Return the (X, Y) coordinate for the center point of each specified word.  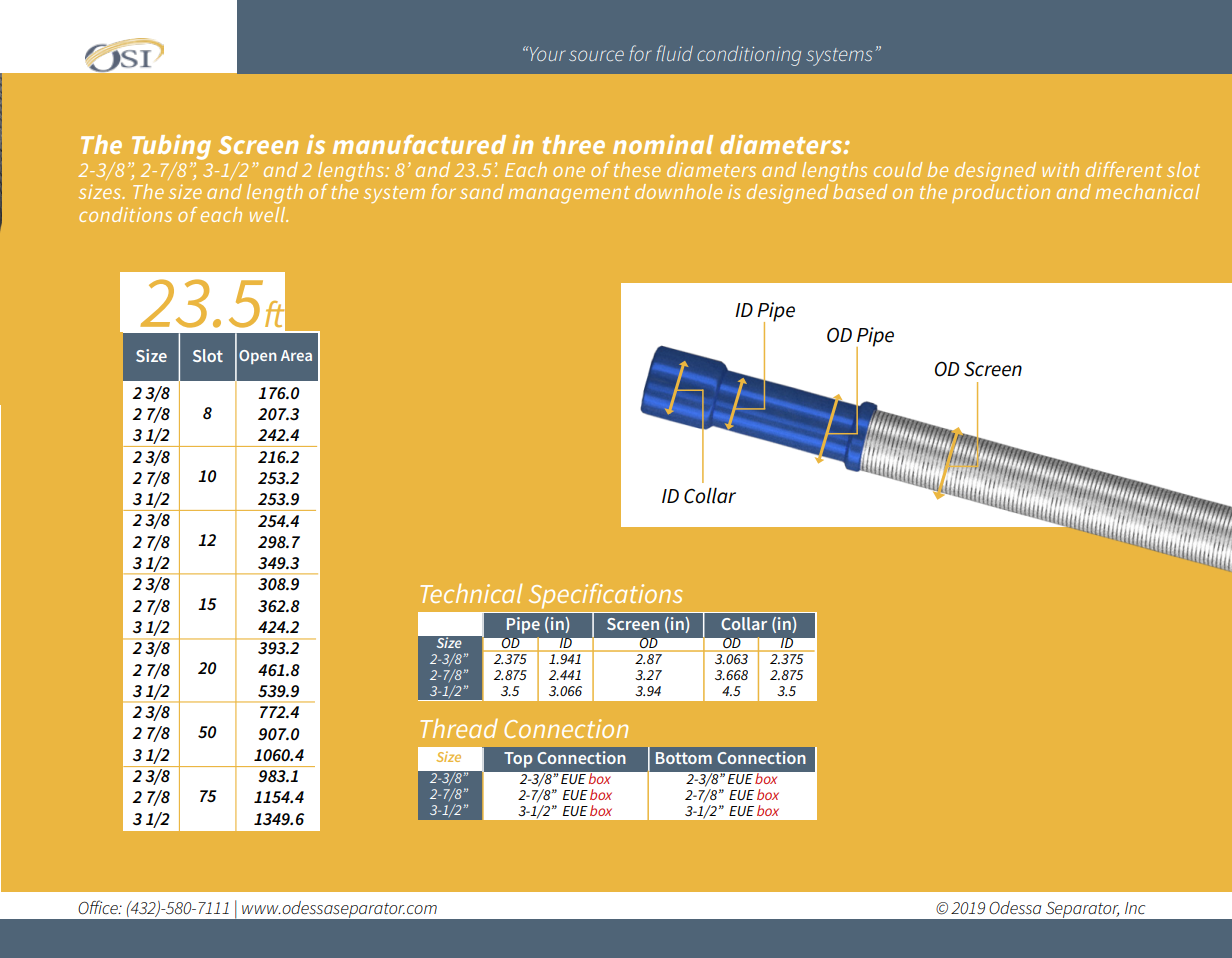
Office (99, 907)
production (1001, 193)
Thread (459, 728)
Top (518, 760)
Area (296, 355)
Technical (471, 593)
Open (258, 357)
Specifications (606, 596)
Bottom (684, 758)
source (596, 55)
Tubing (171, 147)
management (569, 195)
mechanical (1148, 191)
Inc (1135, 908)
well (269, 214)
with (1060, 169)
